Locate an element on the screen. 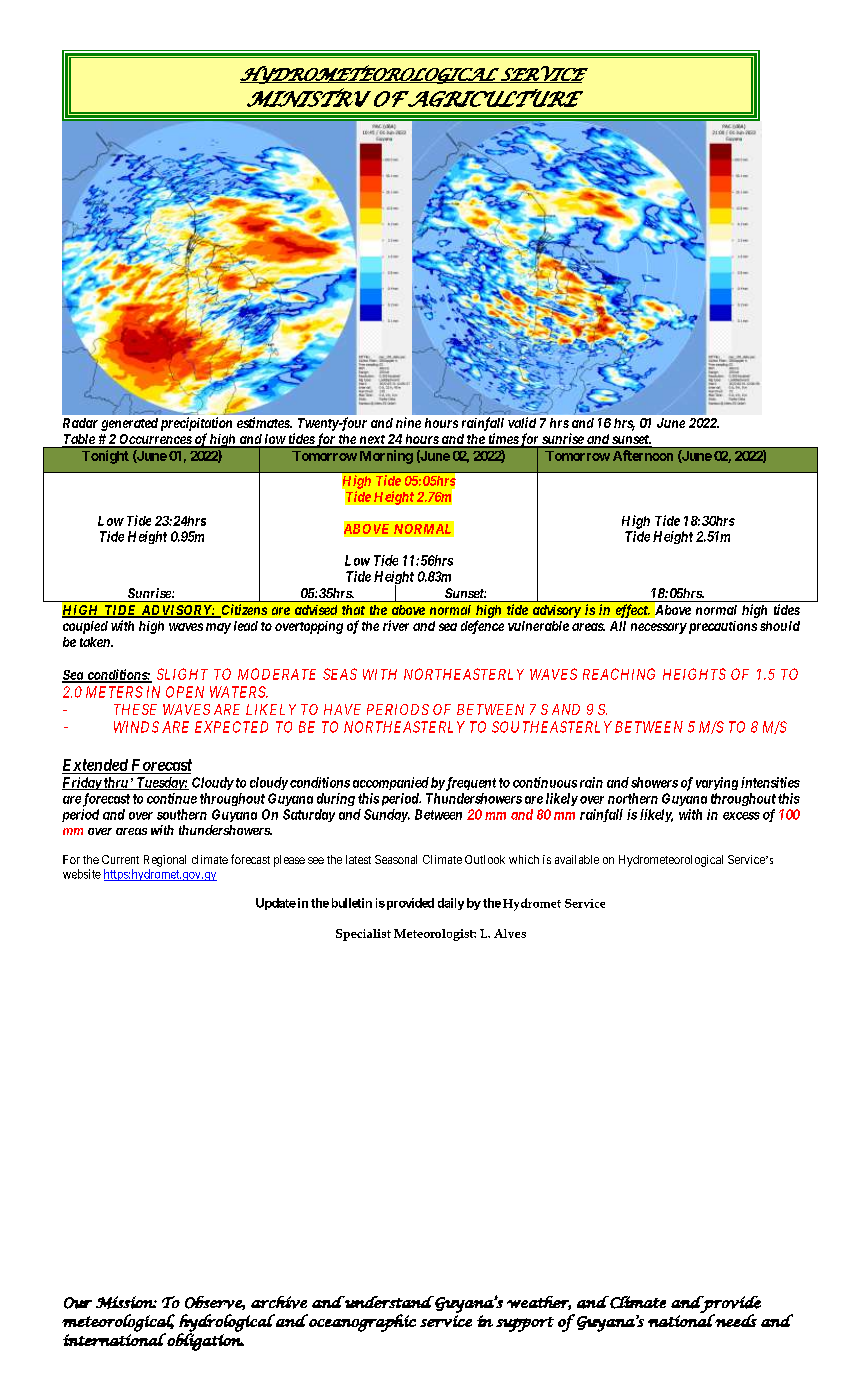  precipitation is located at coordinates (196, 424).
